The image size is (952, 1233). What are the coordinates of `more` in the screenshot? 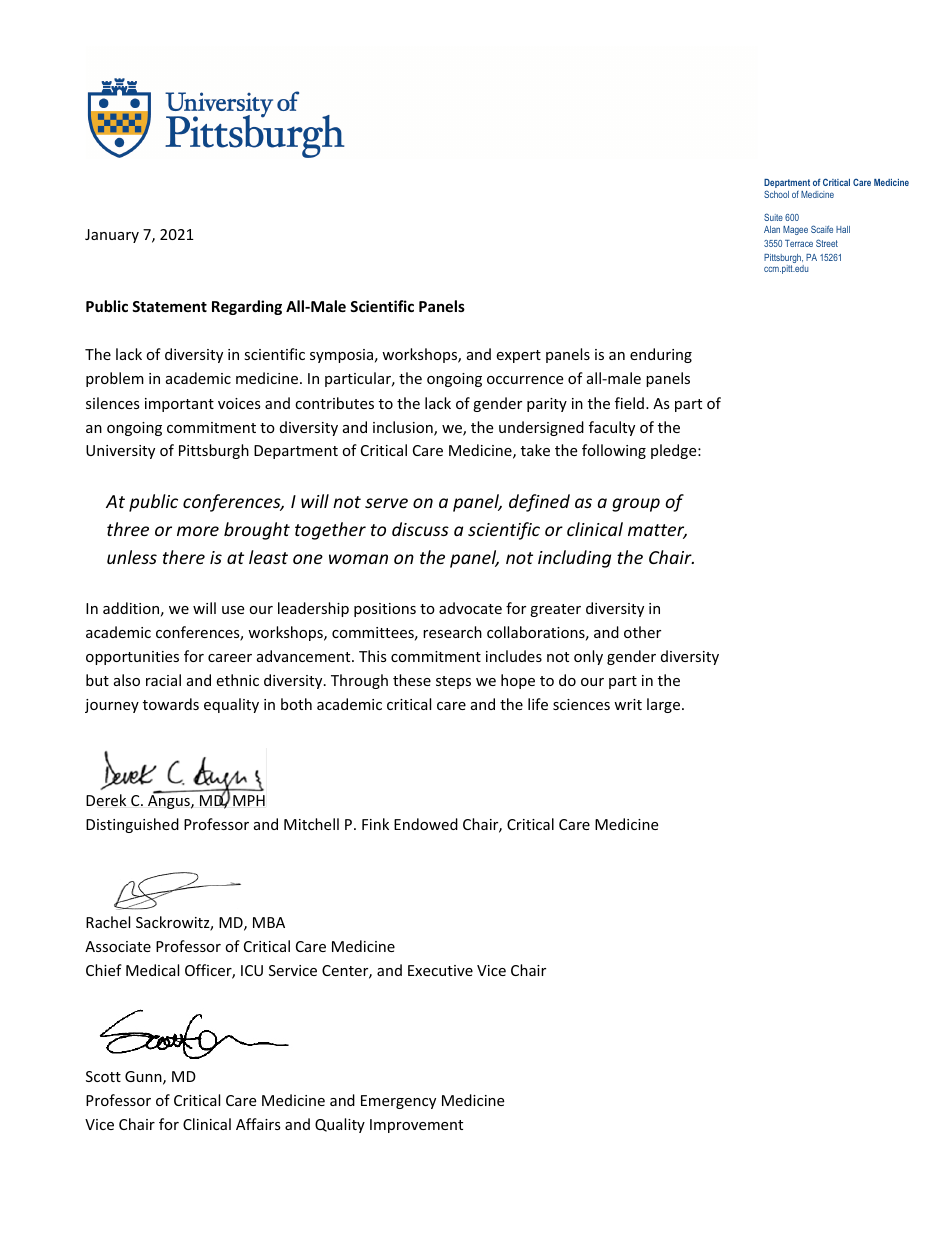 It's located at (198, 531).
